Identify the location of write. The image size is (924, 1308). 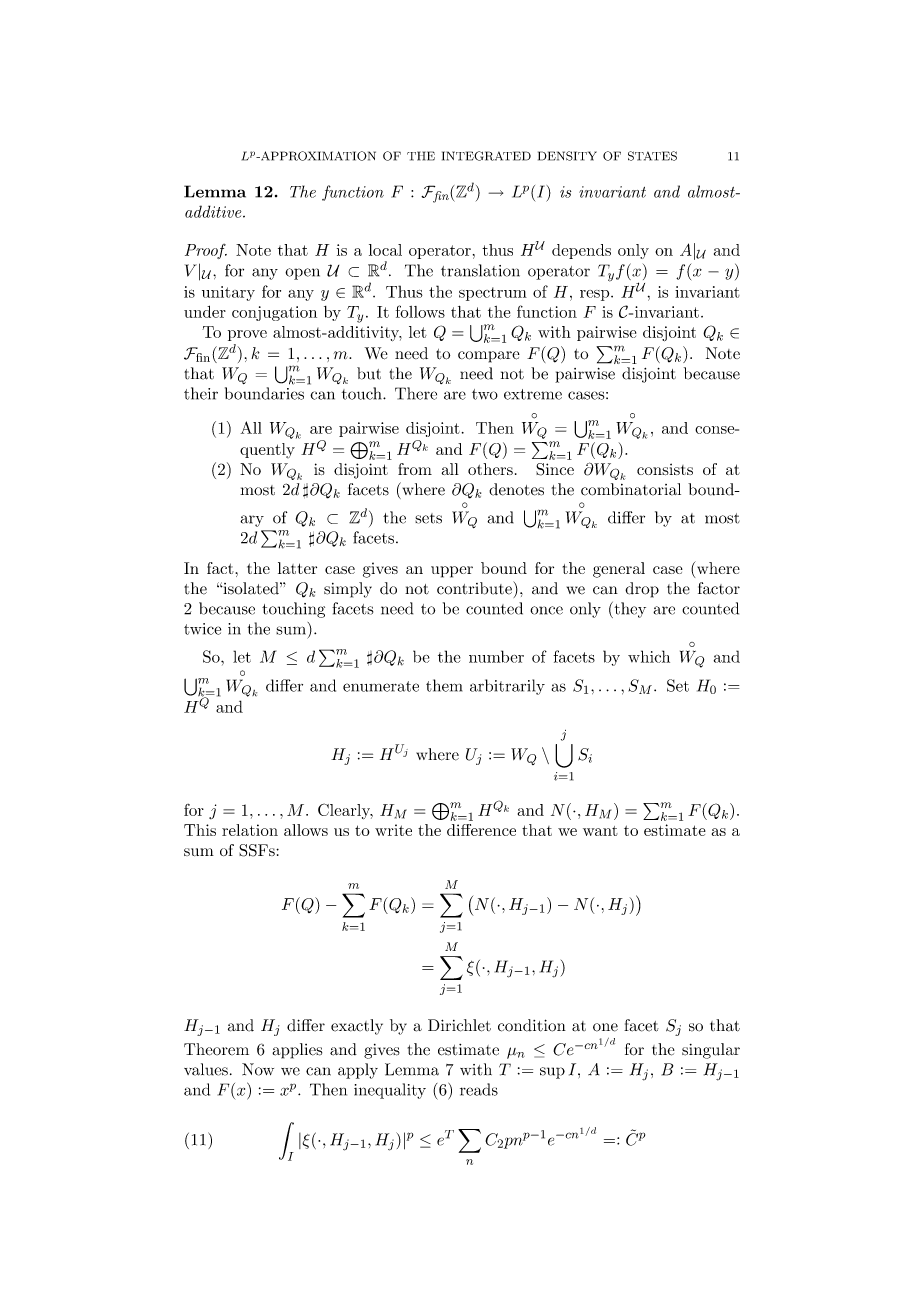
(393, 830).
